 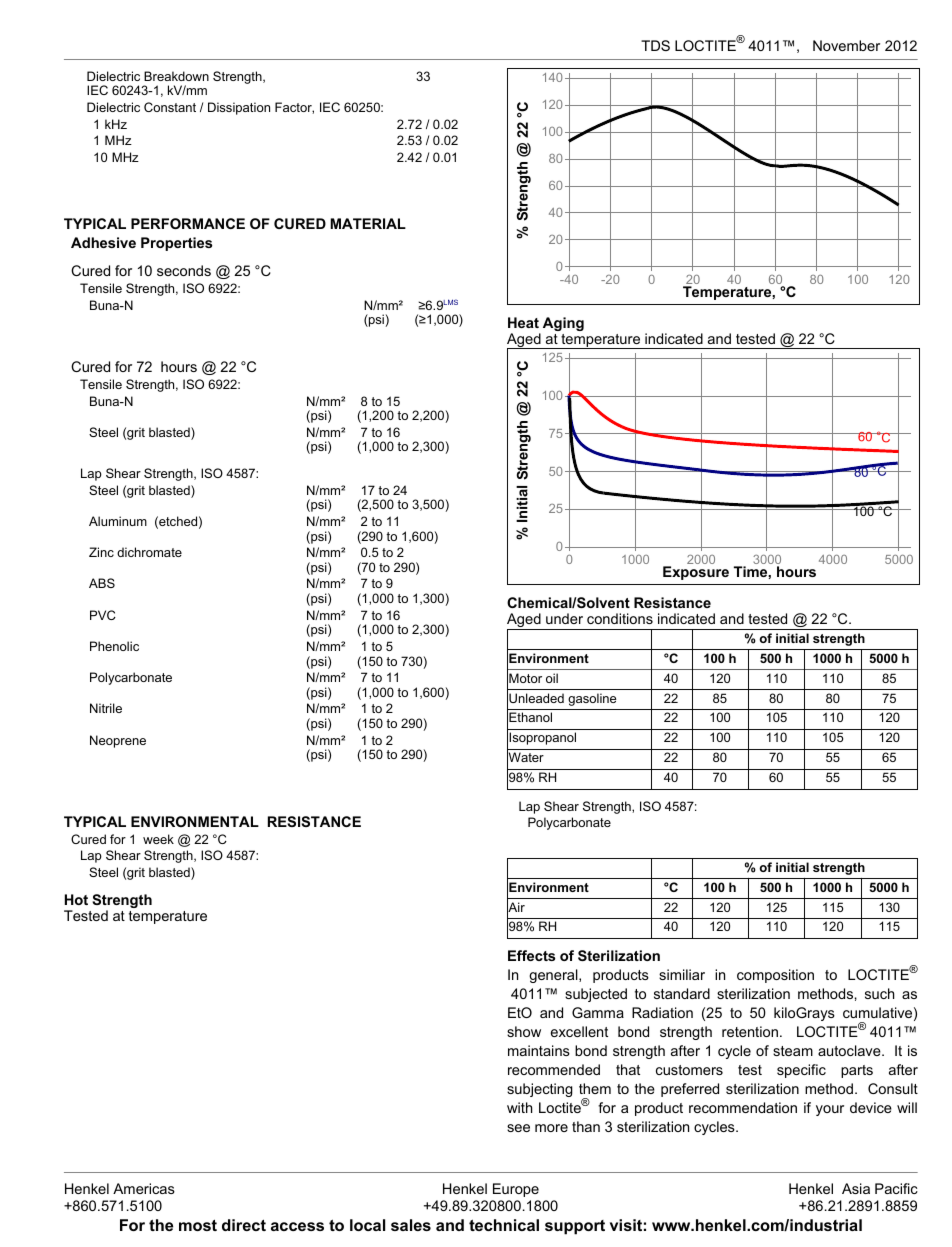 I want to click on Europe, so click(x=516, y=1190).
